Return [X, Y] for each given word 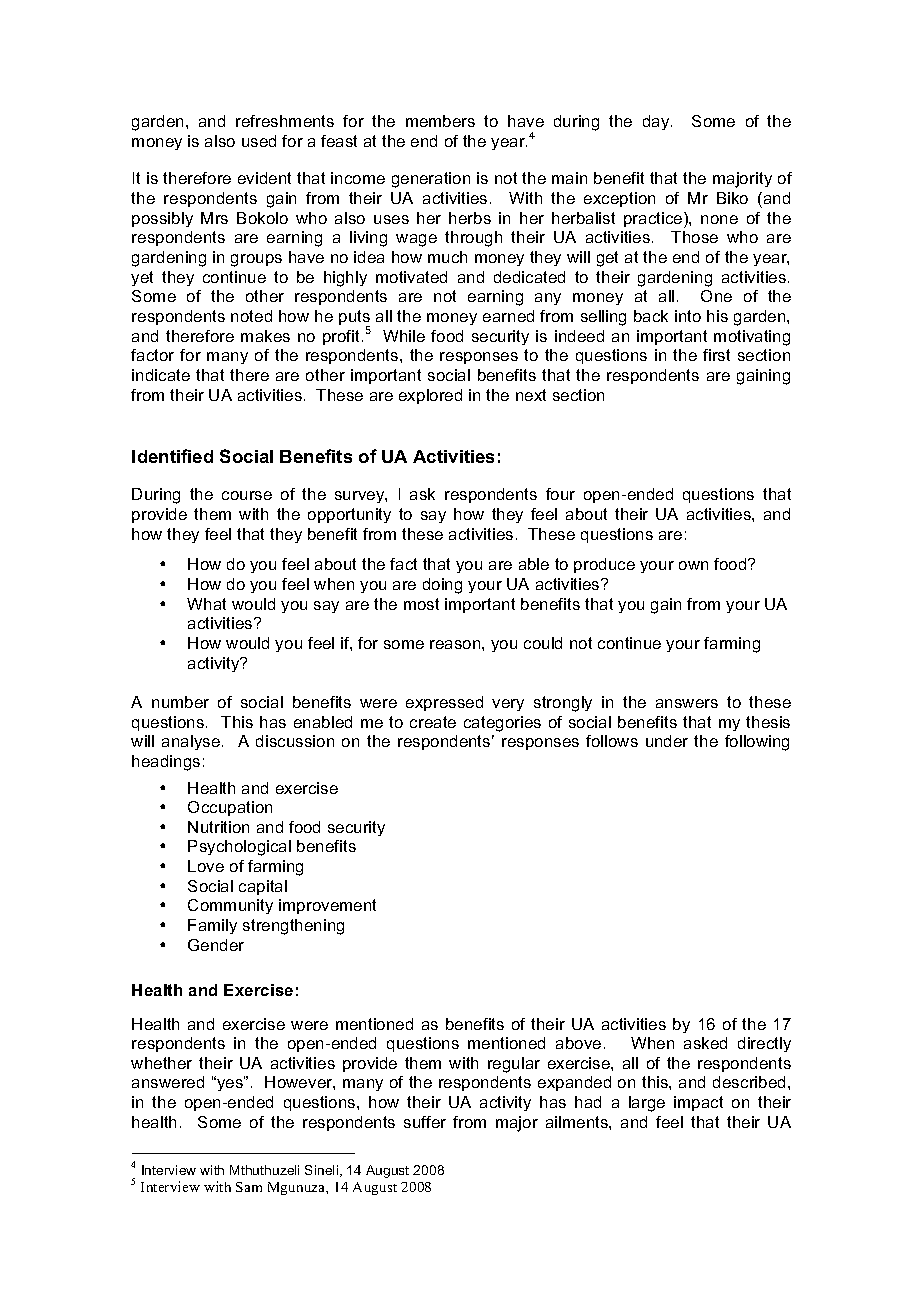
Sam [249, 1187]
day [657, 122]
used [259, 141]
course [247, 495]
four [560, 494]
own [693, 565]
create [433, 722]
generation [431, 180]
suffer [425, 1122]
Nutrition [218, 827]
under [667, 741]
